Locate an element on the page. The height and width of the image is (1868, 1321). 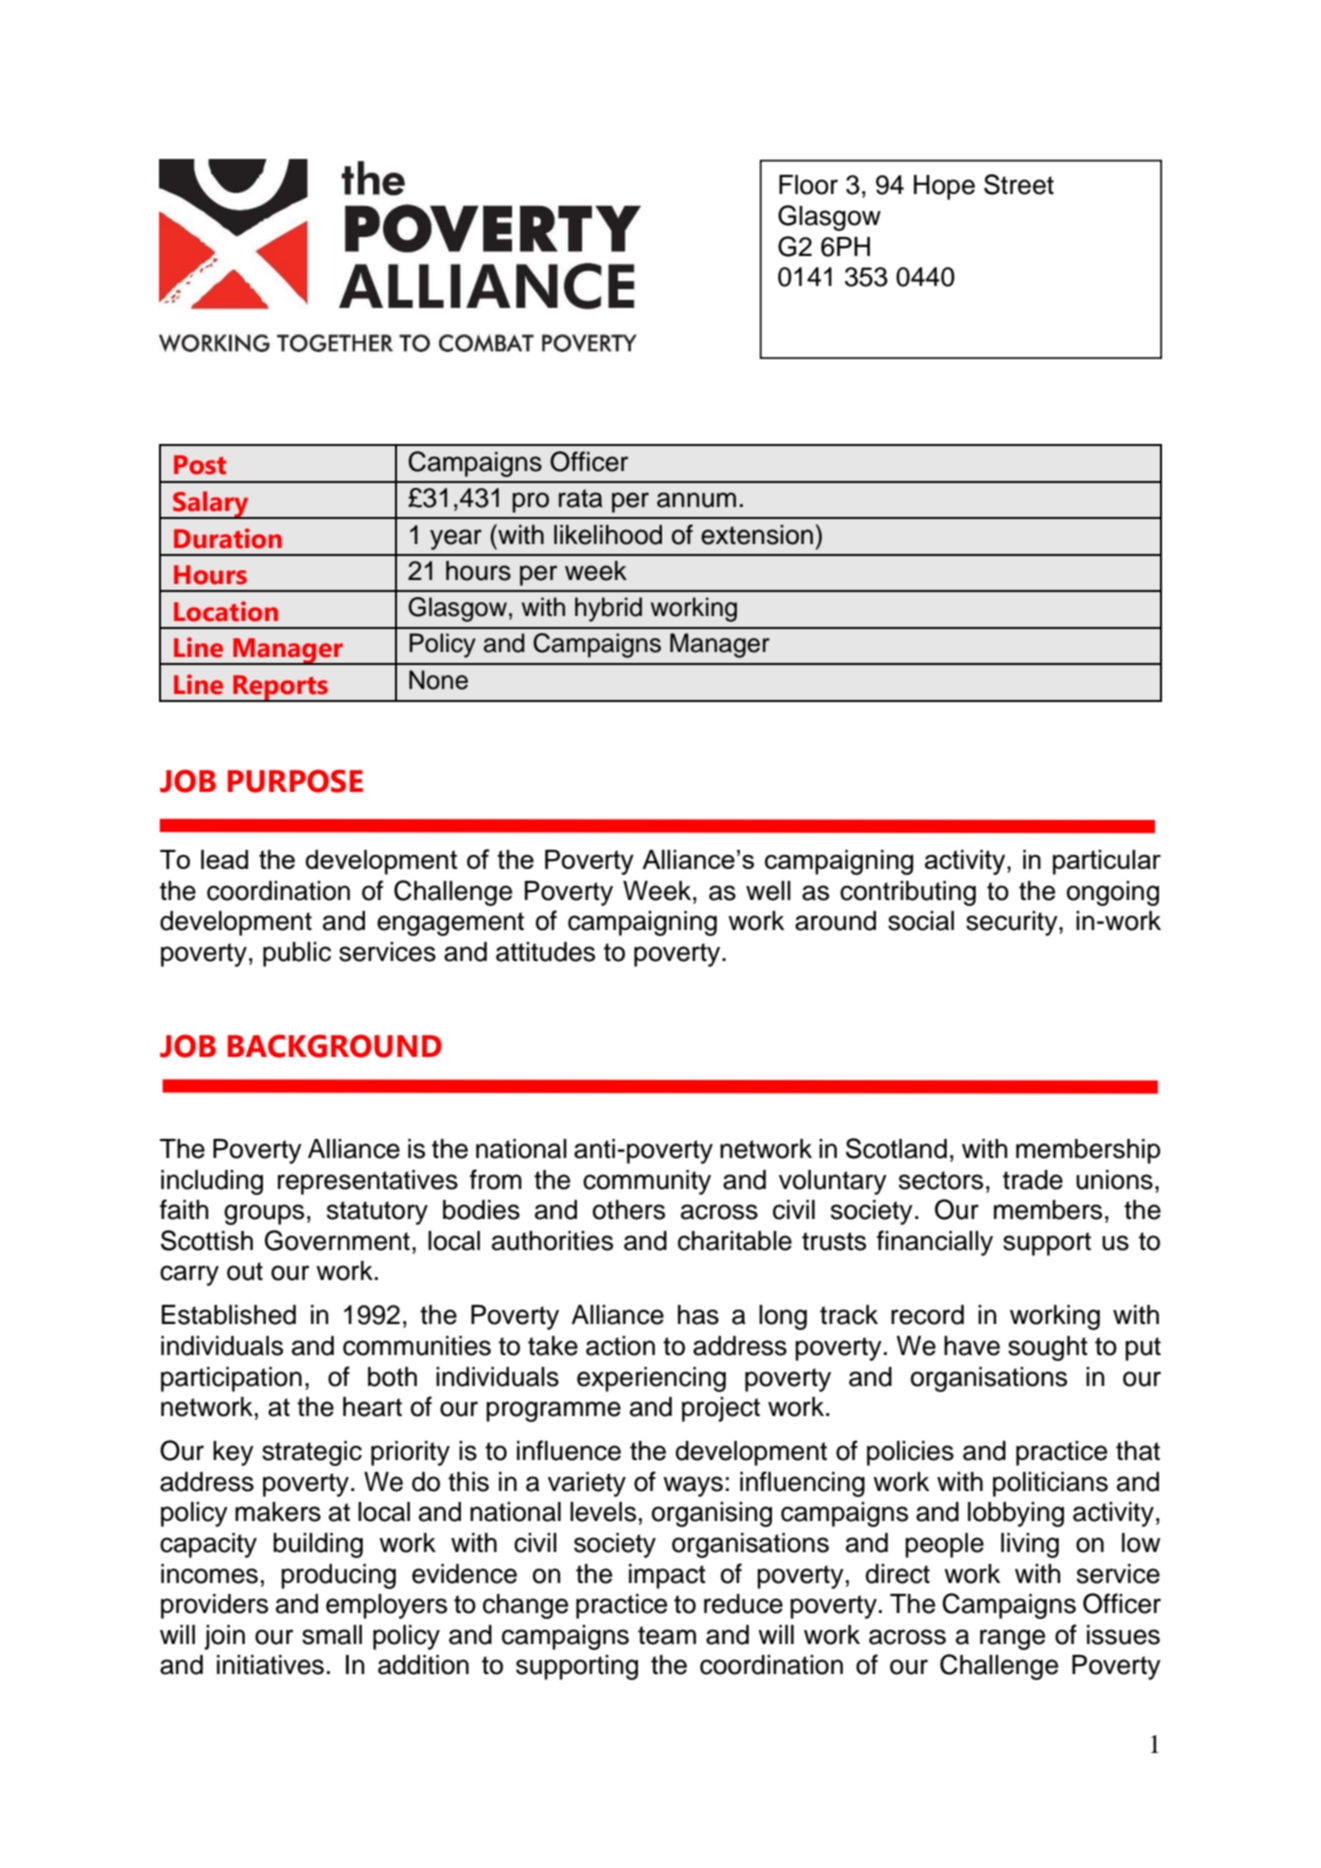
out is located at coordinates (245, 1271).
